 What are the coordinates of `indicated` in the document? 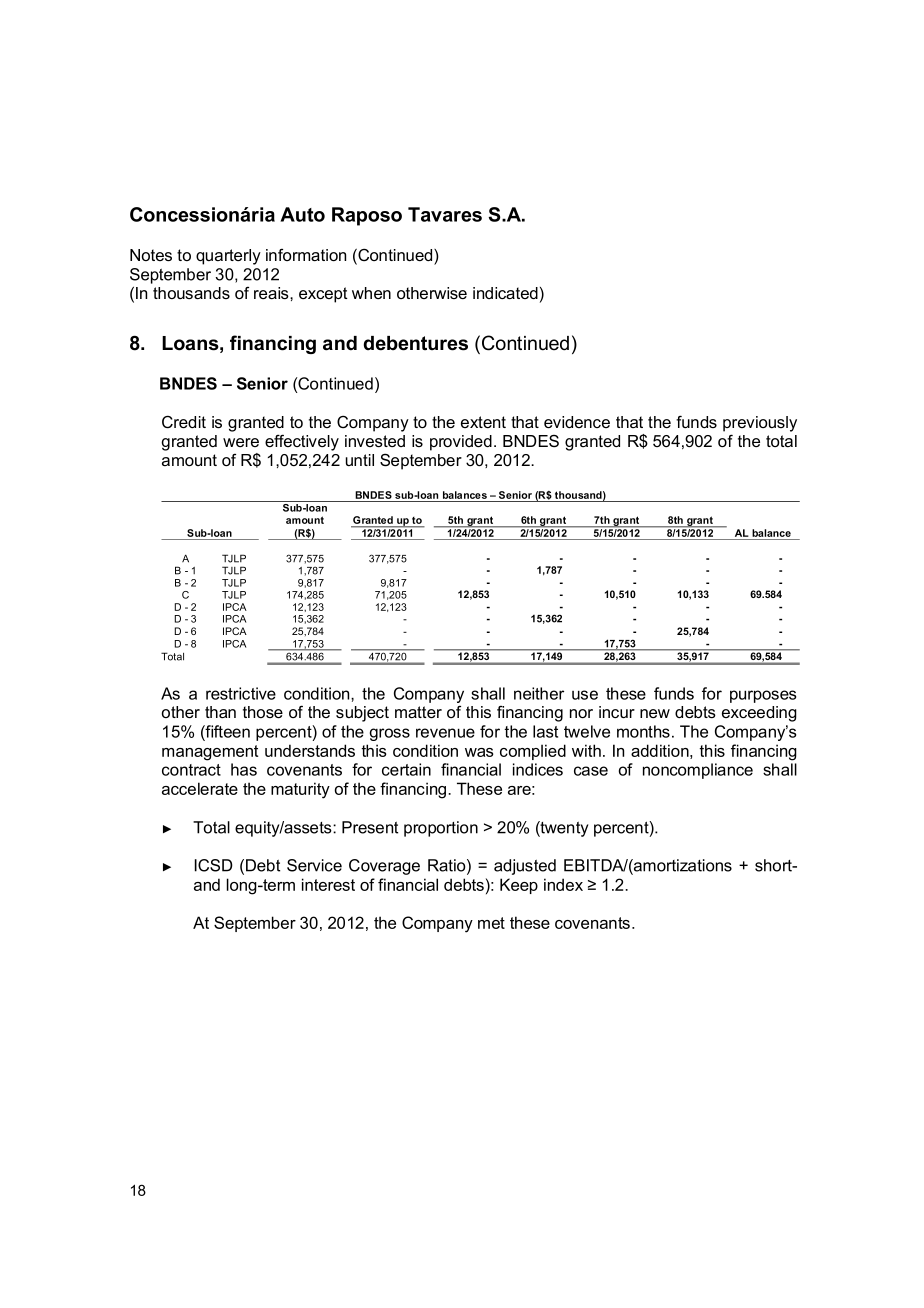 It's located at (505, 293).
